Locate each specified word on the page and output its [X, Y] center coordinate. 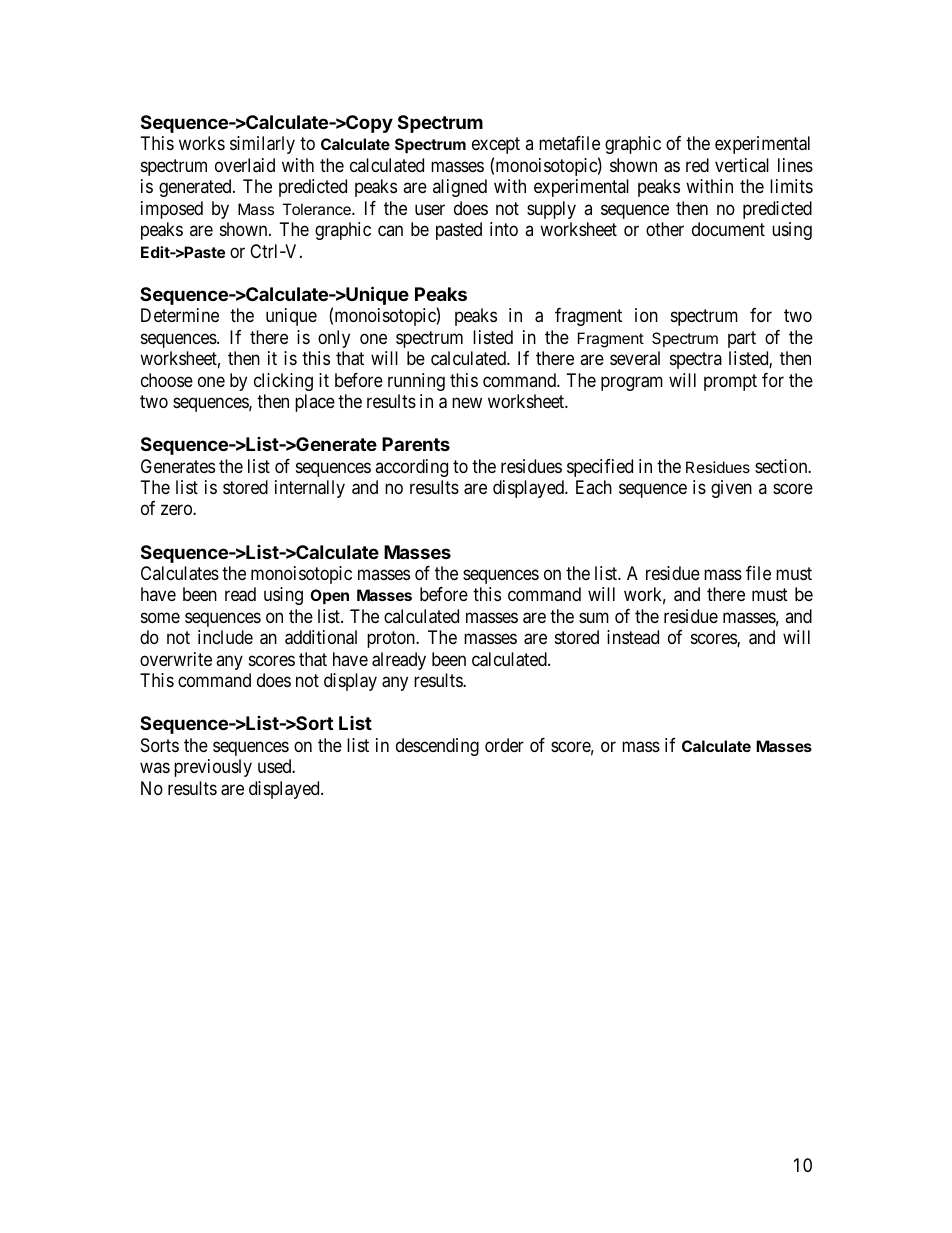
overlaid [245, 165]
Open [329, 596]
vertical [742, 165]
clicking [283, 382]
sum [594, 617]
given [731, 489]
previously [213, 768]
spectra [696, 360]
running [416, 382]
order [504, 745]
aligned [460, 188]
